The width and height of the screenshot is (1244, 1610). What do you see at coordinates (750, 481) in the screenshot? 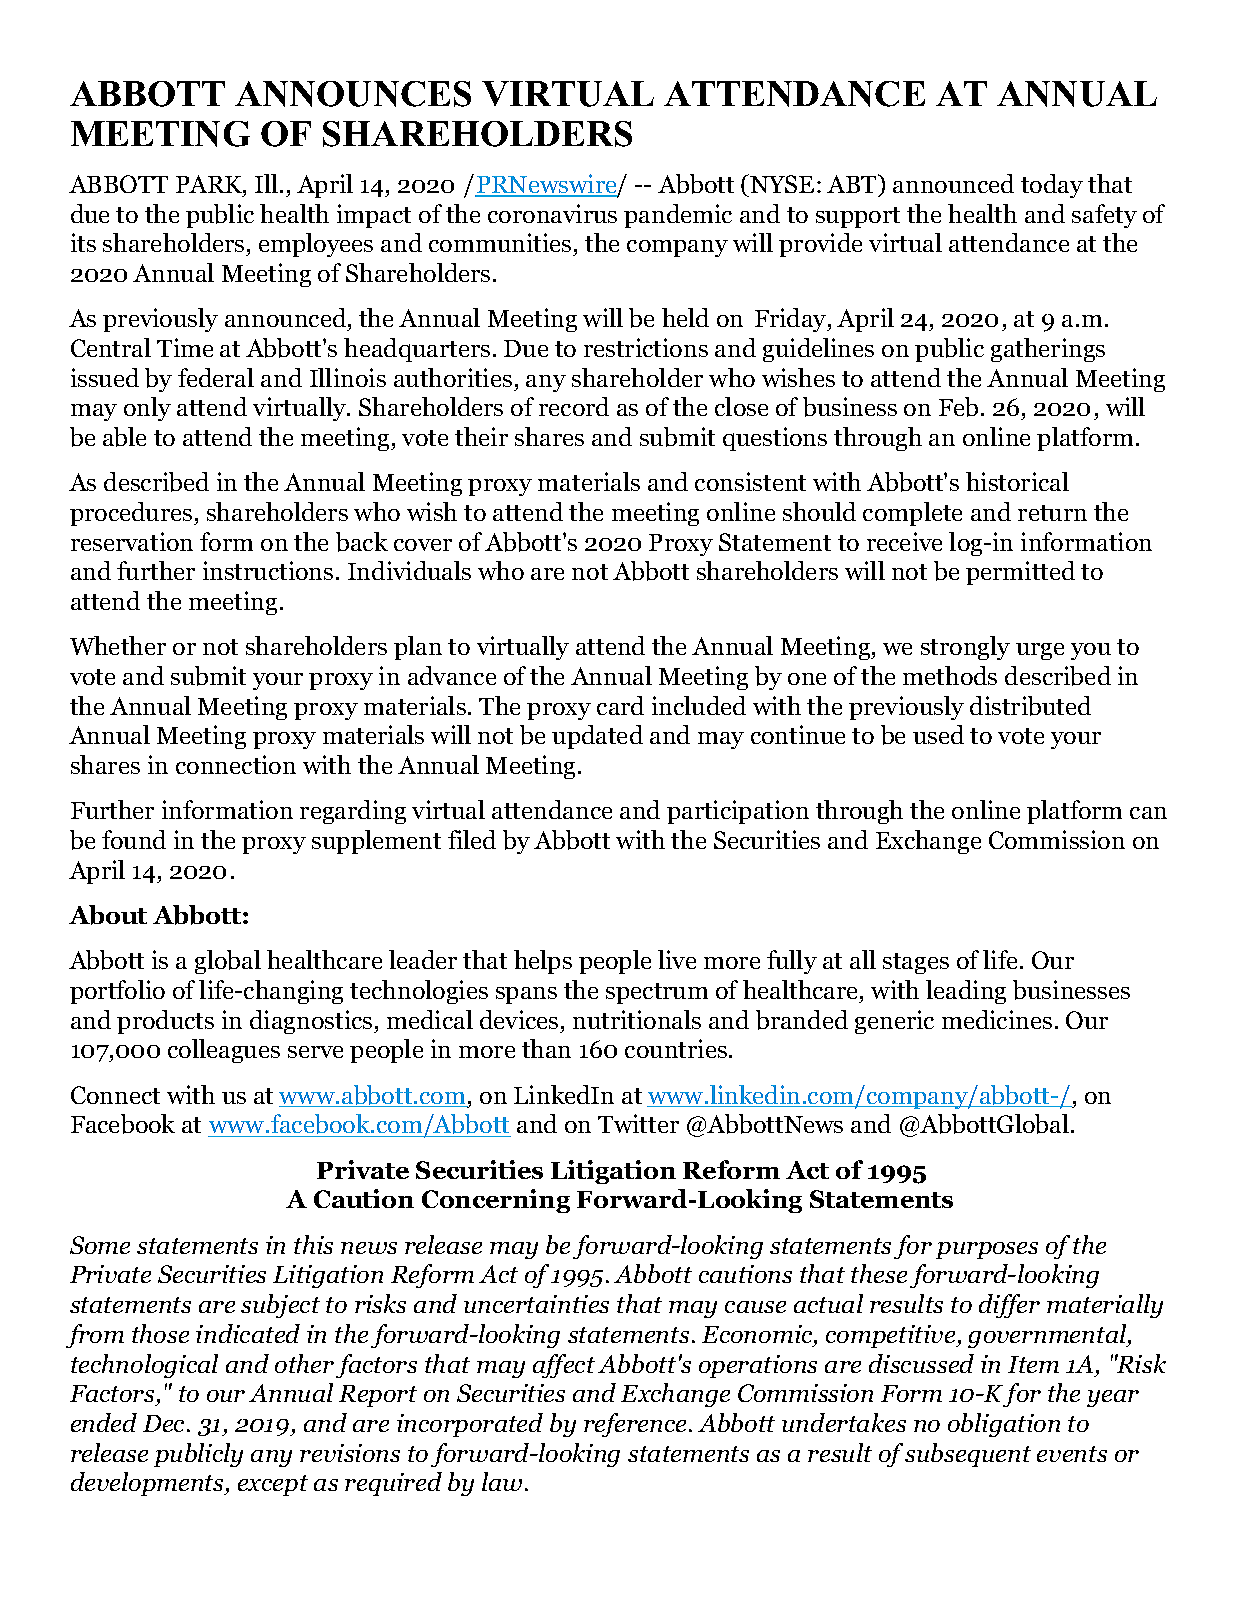
I see `consistent` at bounding box center [750, 481].
